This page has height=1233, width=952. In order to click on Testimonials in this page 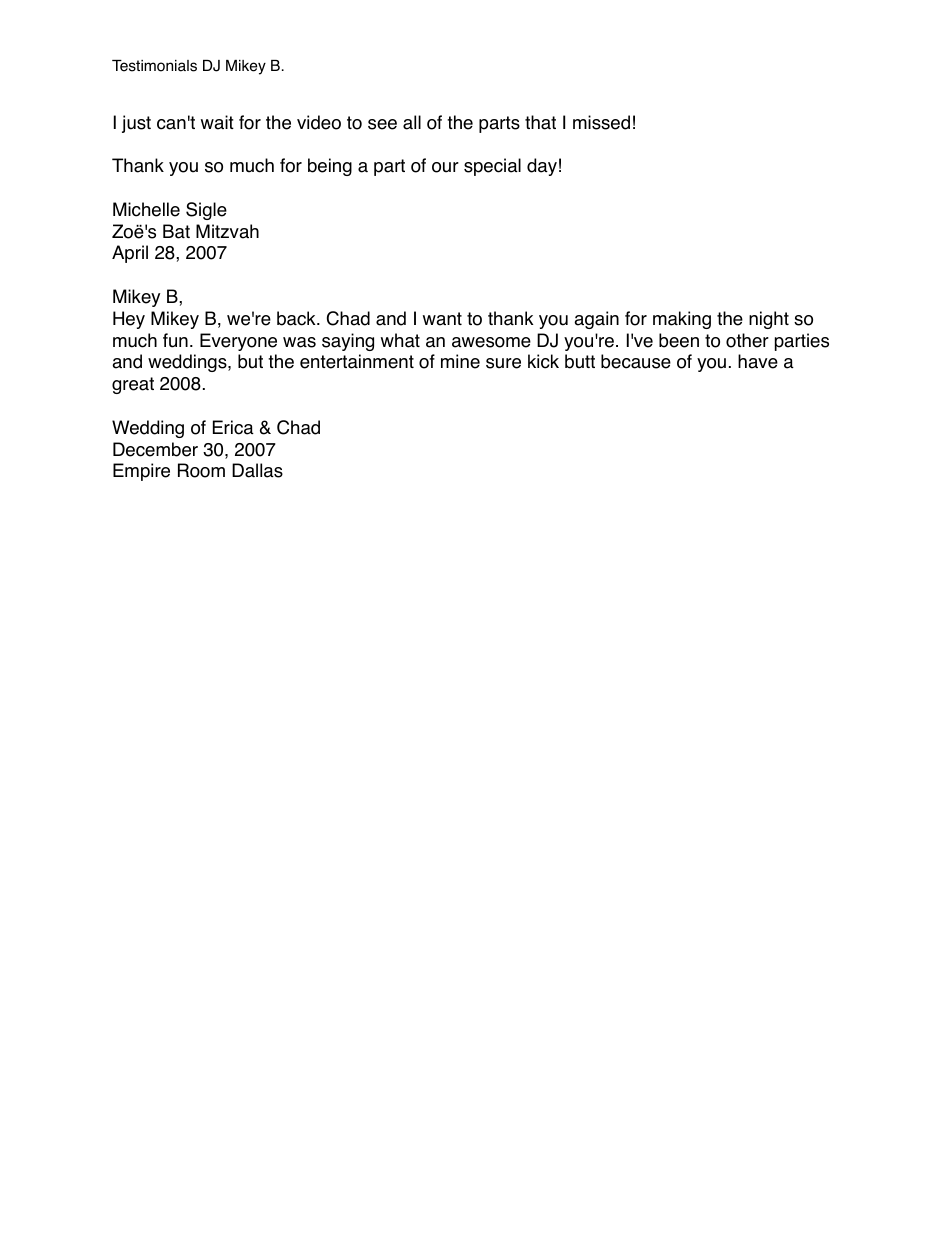, I will do `click(154, 66)`.
